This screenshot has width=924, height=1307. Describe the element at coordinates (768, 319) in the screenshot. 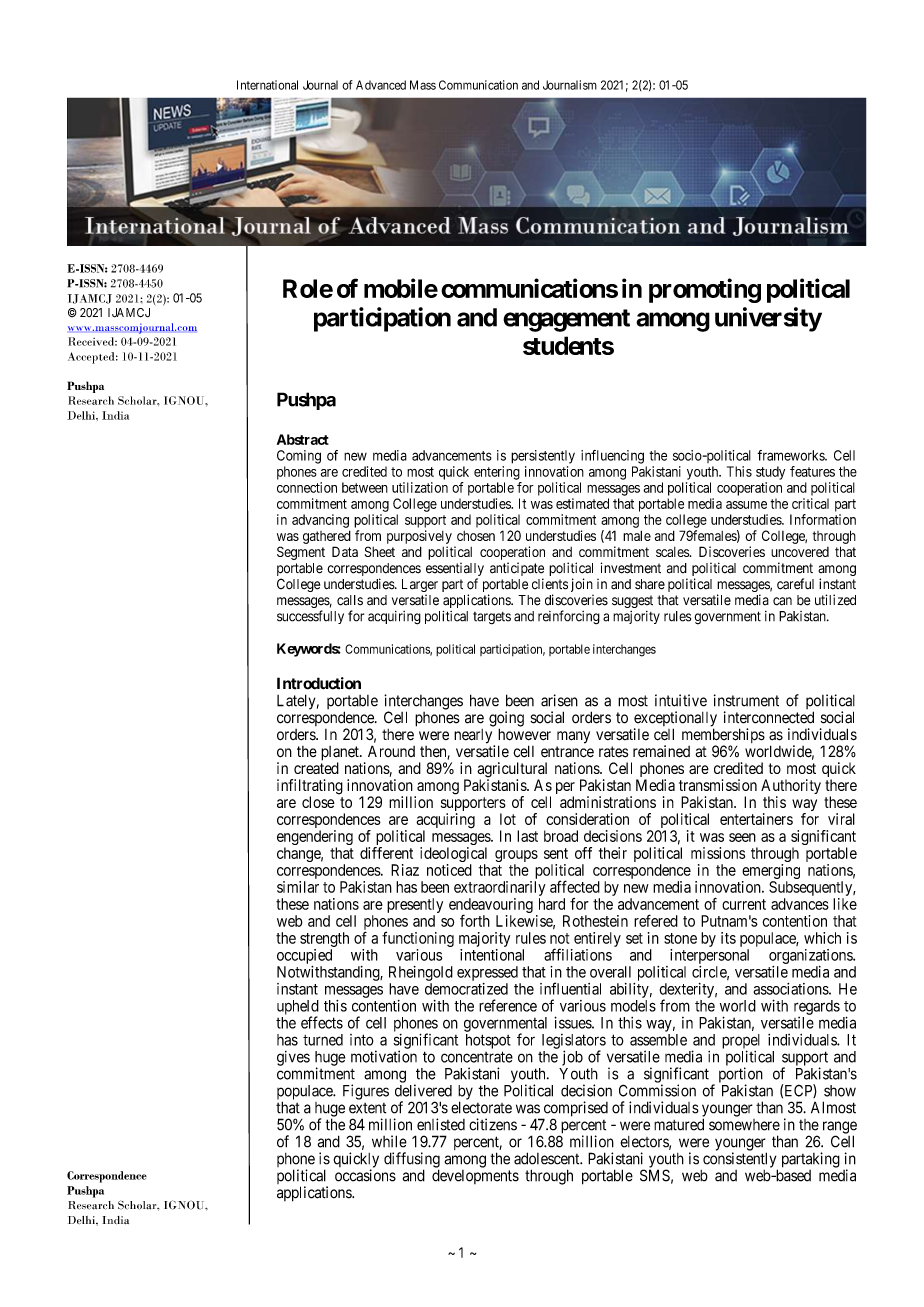

I see `university` at that location.
